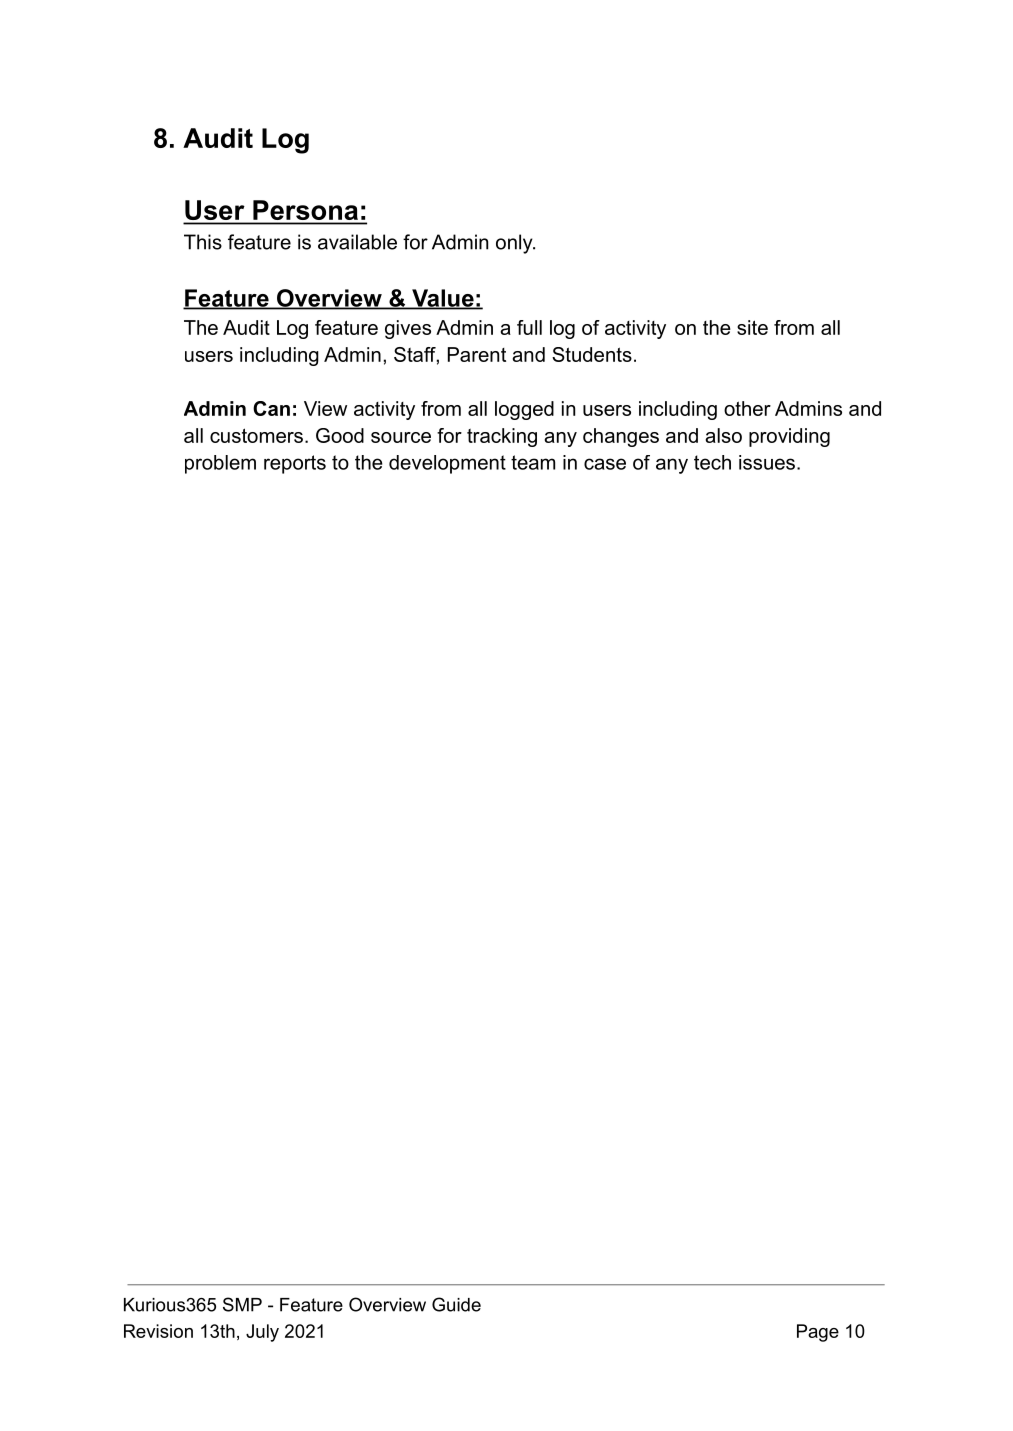 Image resolution: width=1013 pixels, height=1431 pixels. What do you see at coordinates (818, 1333) in the page?
I see `Page` at bounding box center [818, 1333].
